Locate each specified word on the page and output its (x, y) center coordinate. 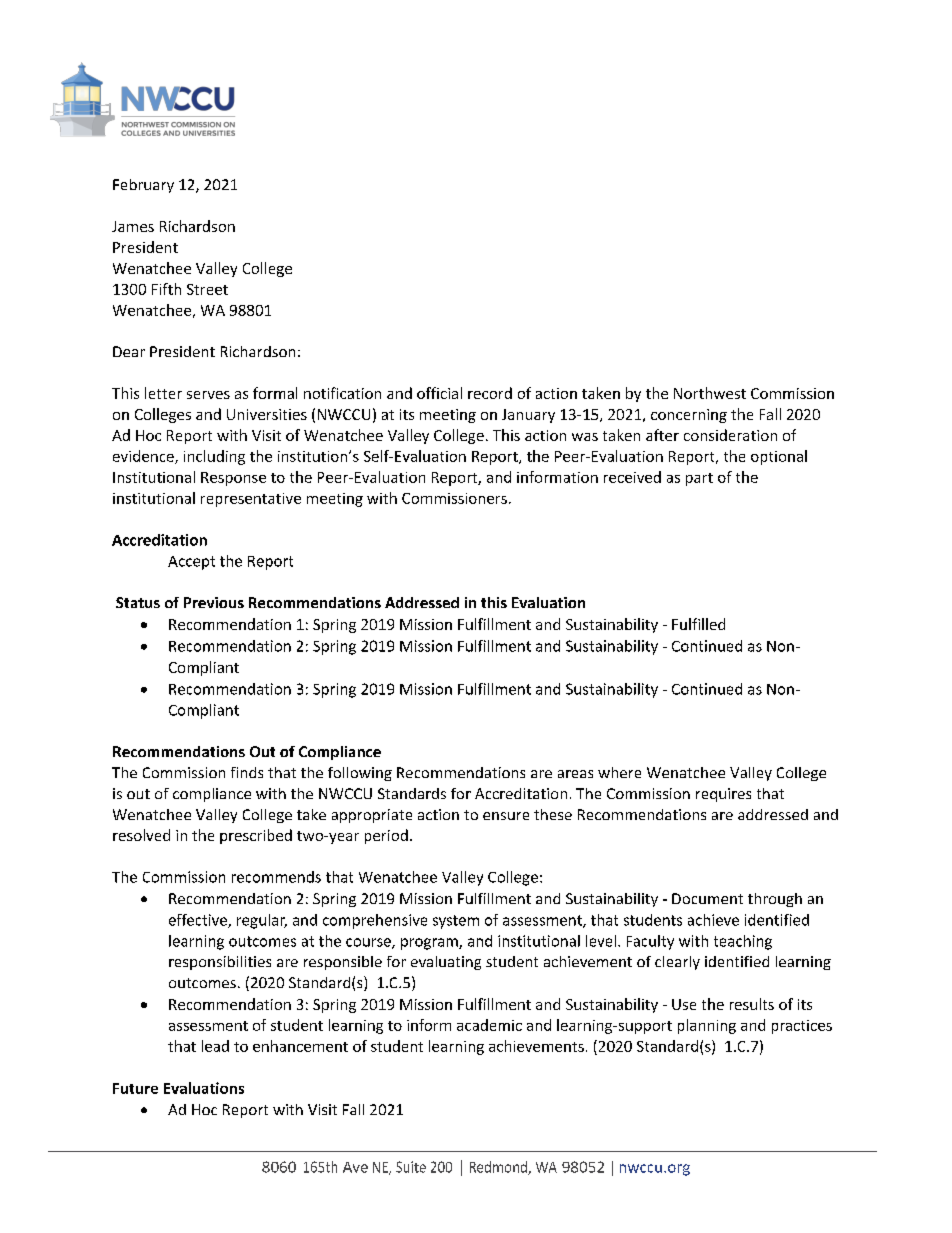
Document (707, 898)
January (528, 416)
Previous (214, 602)
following (360, 774)
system (456, 922)
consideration (730, 435)
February (143, 186)
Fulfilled (698, 624)
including (214, 457)
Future (135, 1088)
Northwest (710, 393)
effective (199, 921)
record (490, 393)
